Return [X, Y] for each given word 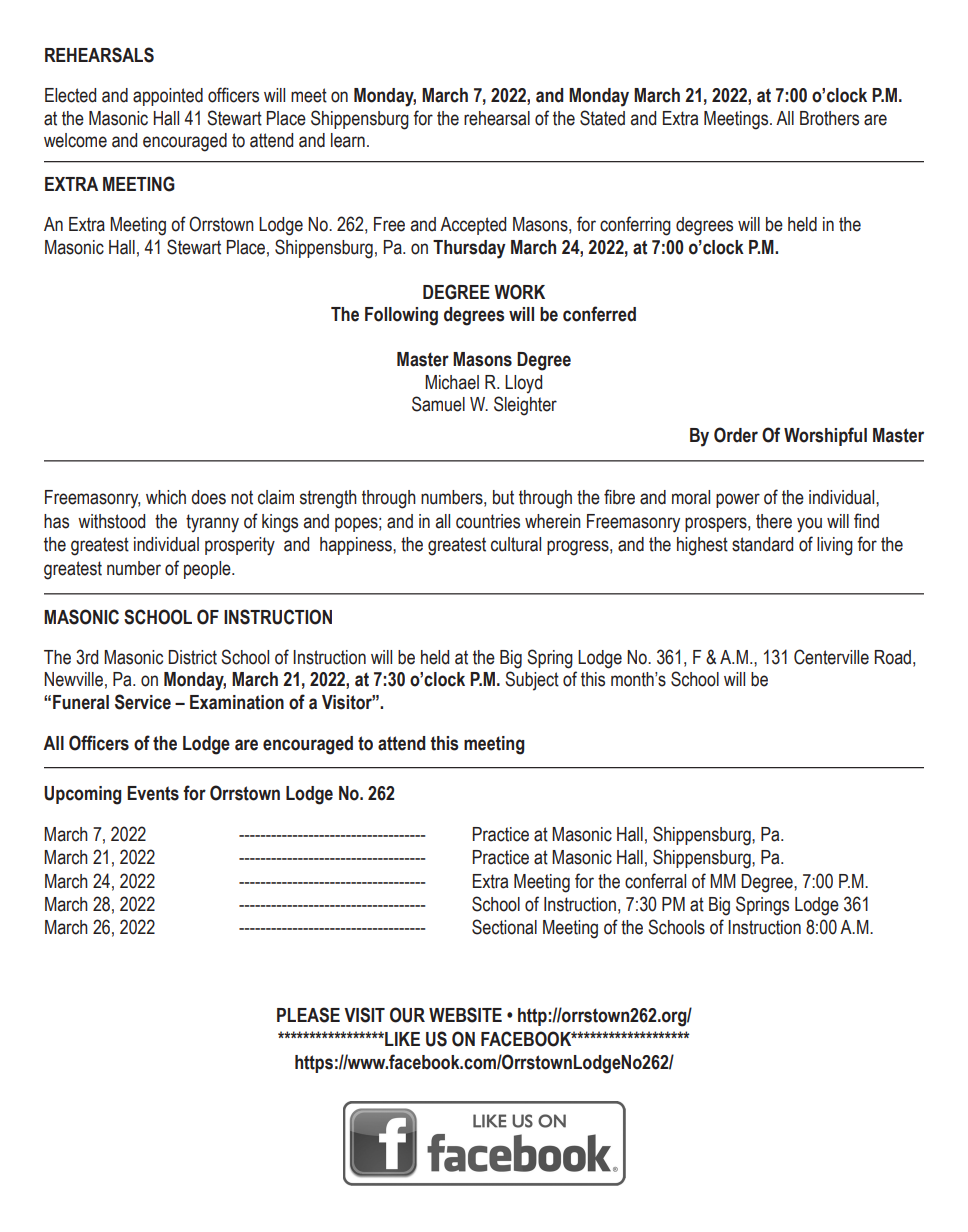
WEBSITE [465, 1015]
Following [401, 316]
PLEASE [308, 1015]
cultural [516, 544]
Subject [532, 681]
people [208, 570]
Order [736, 435]
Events [153, 793]
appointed [168, 97]
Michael [452, 382]
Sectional [504, 927]
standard [762, 544]
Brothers [829, 118]
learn [348, 140]
